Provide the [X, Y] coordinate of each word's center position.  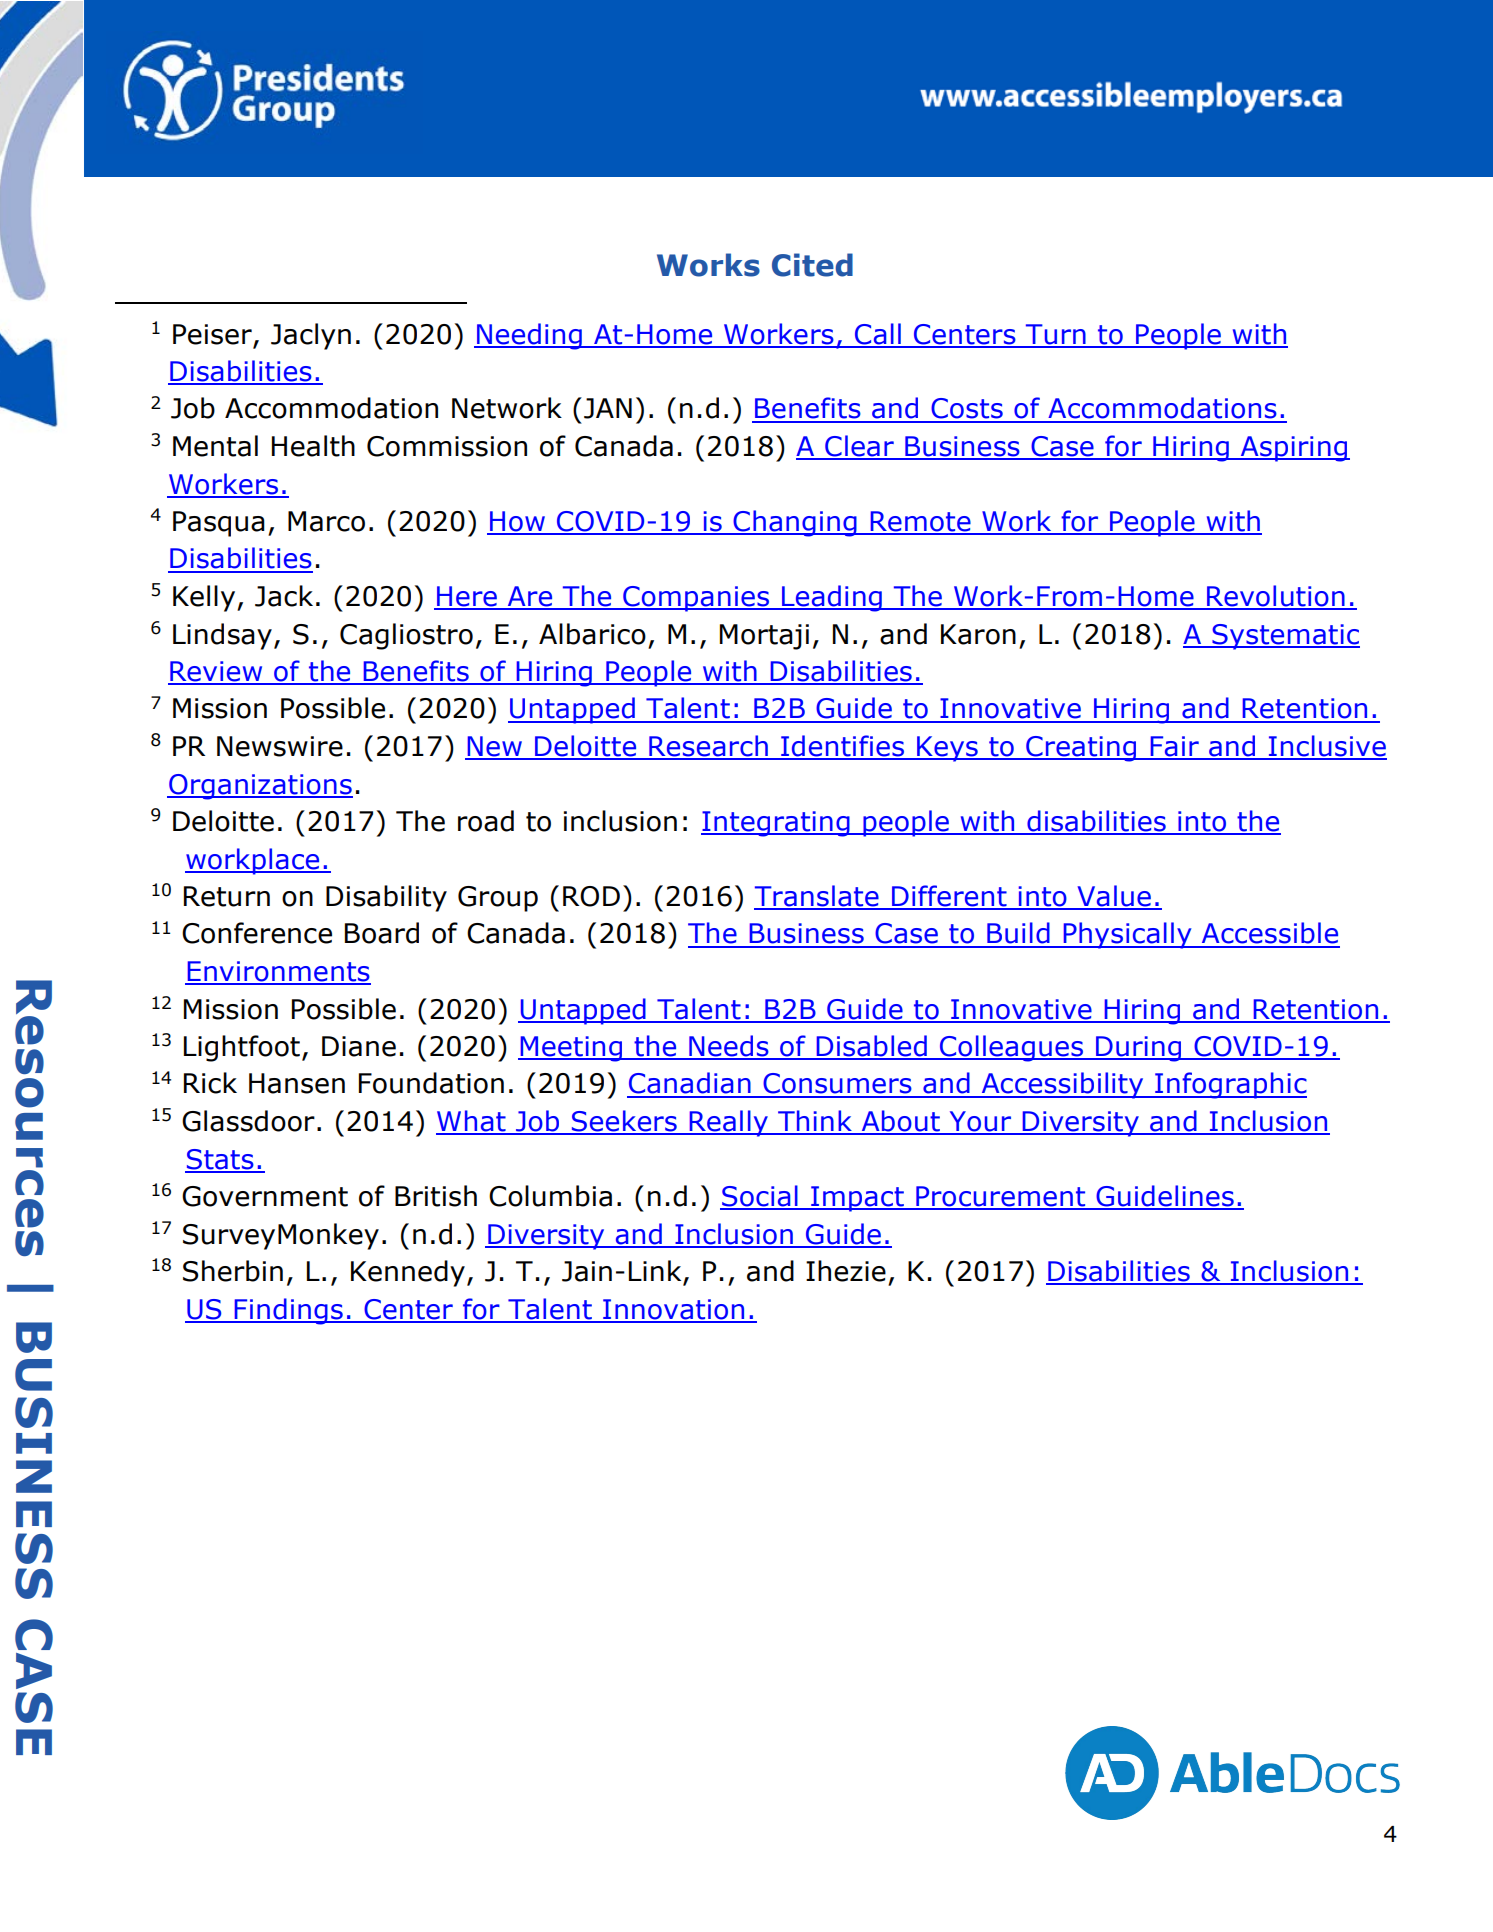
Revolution [1276, 597]
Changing [795, 523]
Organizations [260, 787]
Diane [359, 1046]
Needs [729, 1047]
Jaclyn [311, 336]
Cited [812, 265]
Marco [326, 521]
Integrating [776, 824]
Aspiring [1293, 449]
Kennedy [408, 1273]
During [1139, 1049]
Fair [1174, 747]
